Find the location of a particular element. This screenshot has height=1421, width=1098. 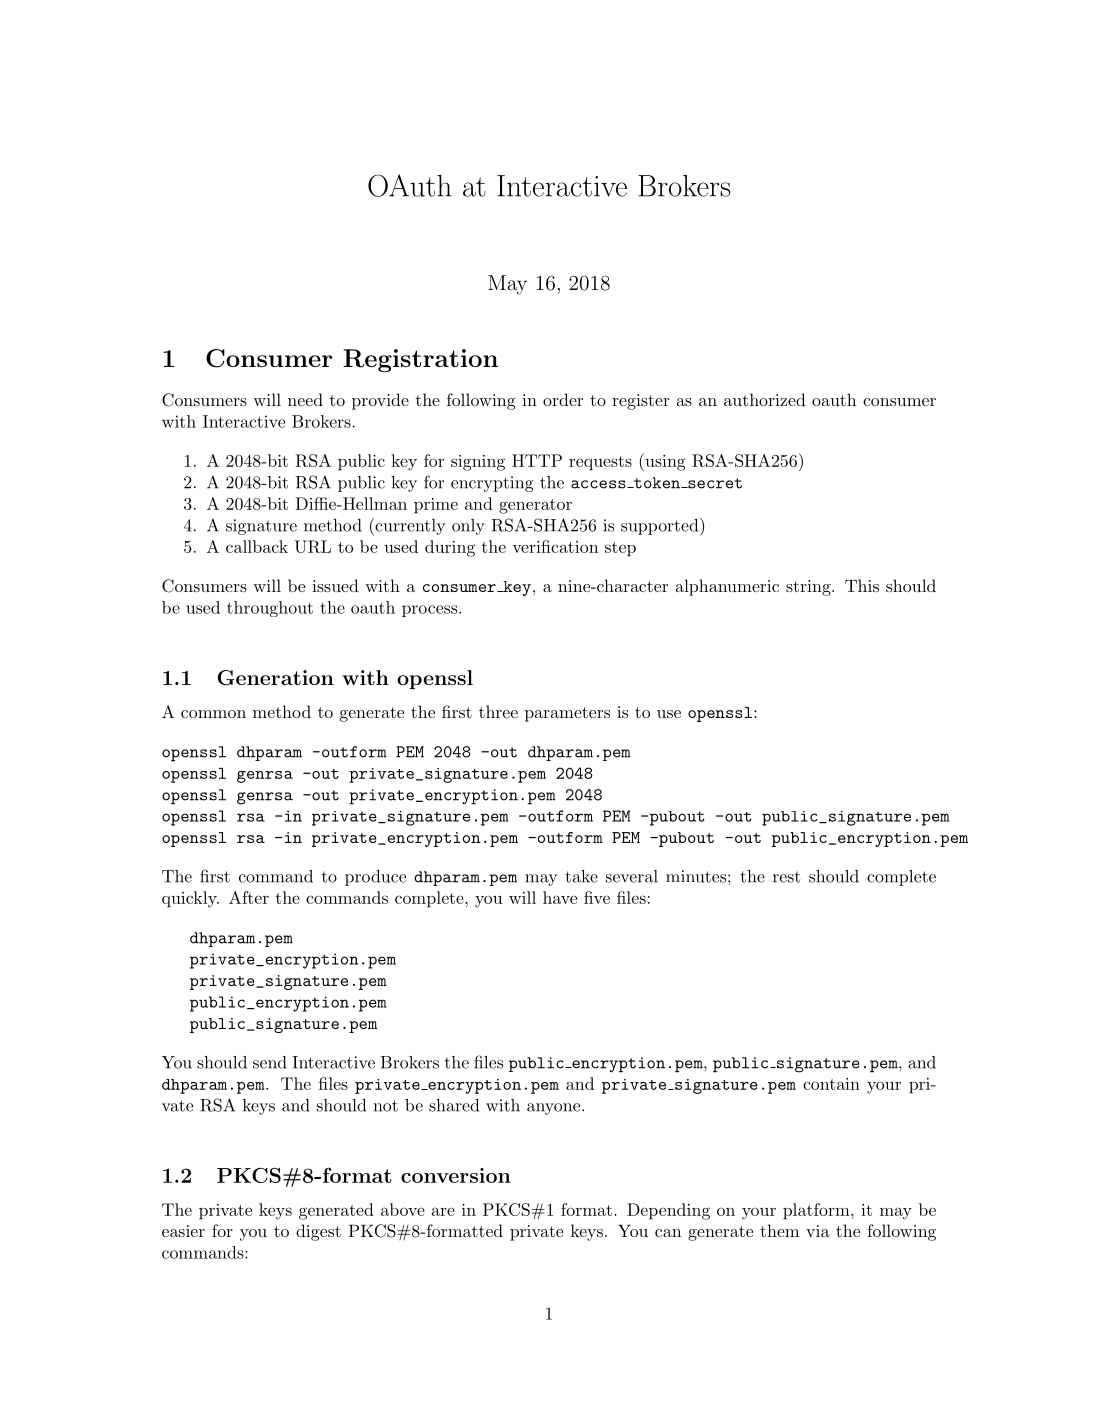

platform is located at coordinates (816, 1211).
